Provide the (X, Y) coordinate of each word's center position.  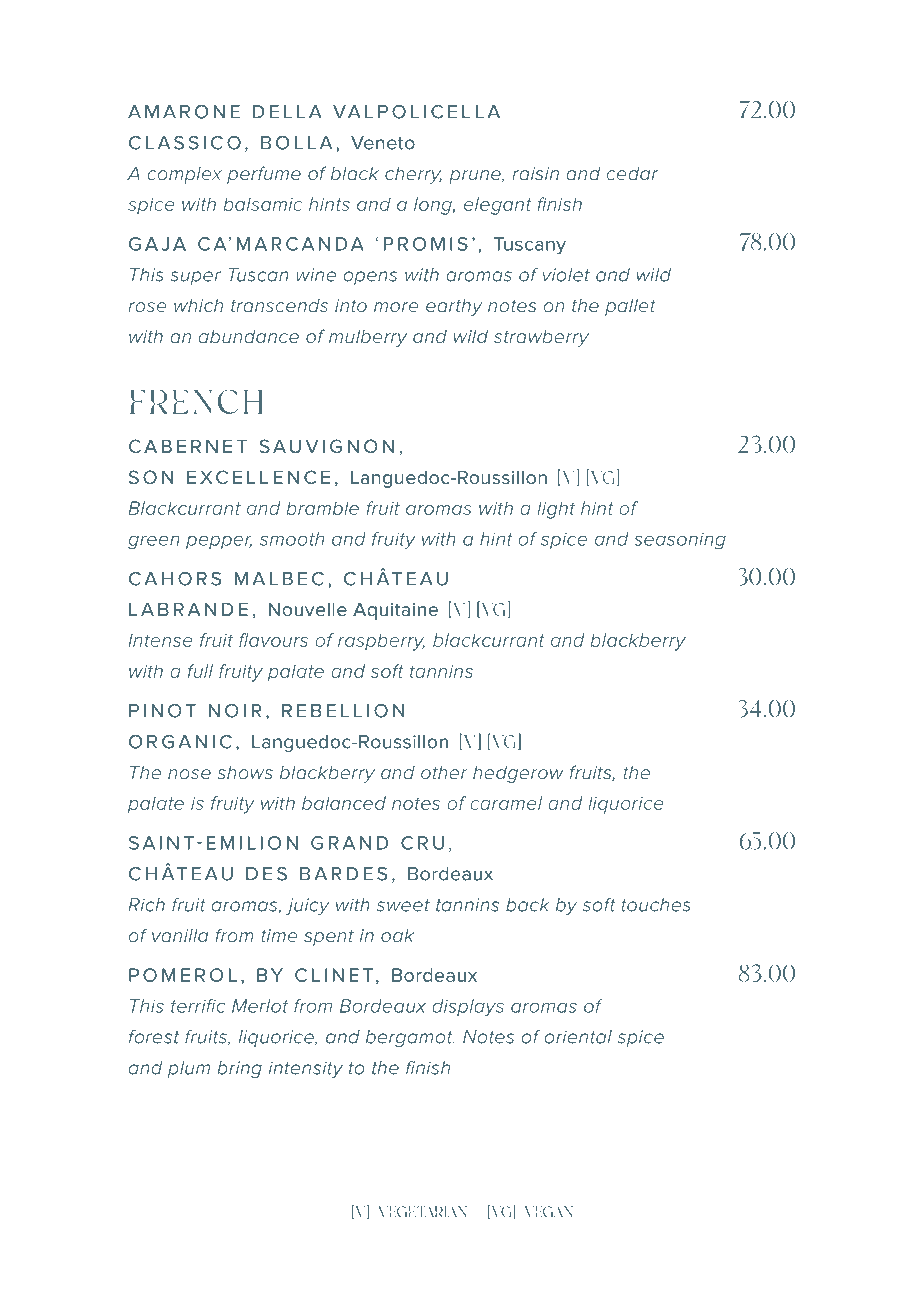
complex (184, 175)
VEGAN (549, 1212)
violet (566, 275)
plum (189, 1069)
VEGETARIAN (423, 1212)
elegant (497, 206)
